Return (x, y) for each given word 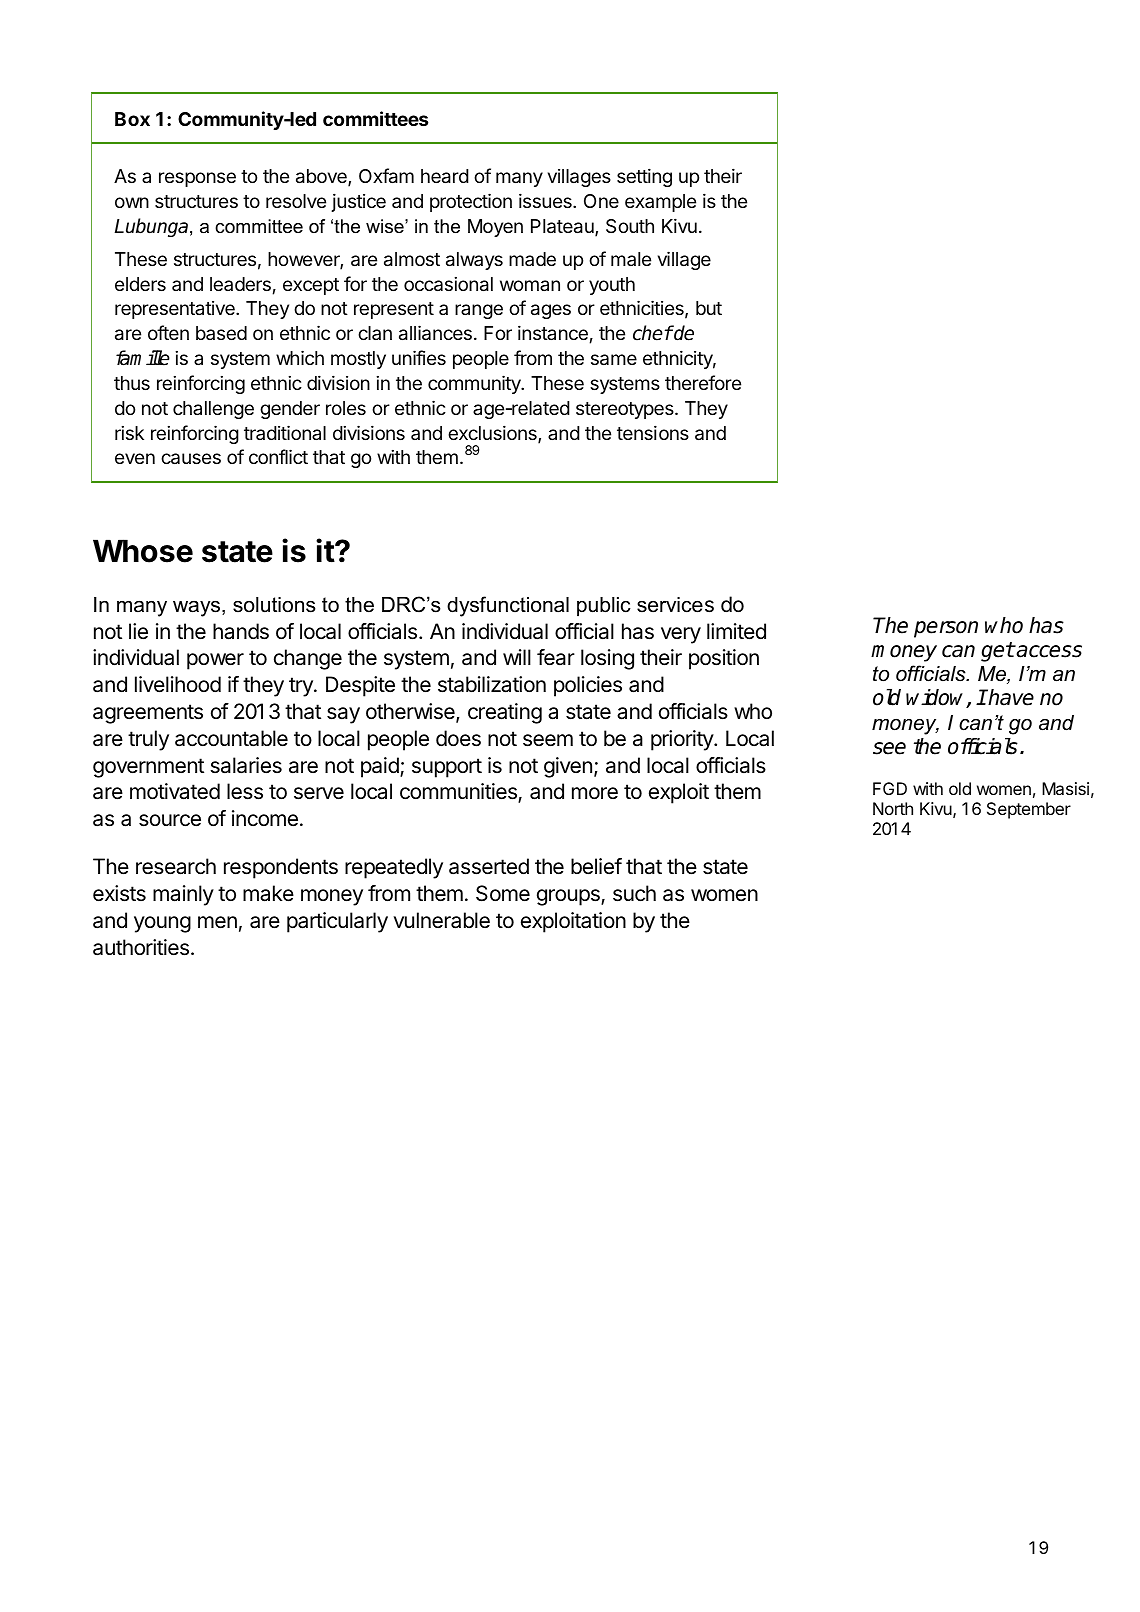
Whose (143, 551)
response (197, 179)
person (946, 629)
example (660, 203)
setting (644, 177)
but (709, 308)
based (221, 333)
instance (553, 332)
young (162, 924)
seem (548, 740)
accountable (231, 738)
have (1010, 697)
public (604, 607)
